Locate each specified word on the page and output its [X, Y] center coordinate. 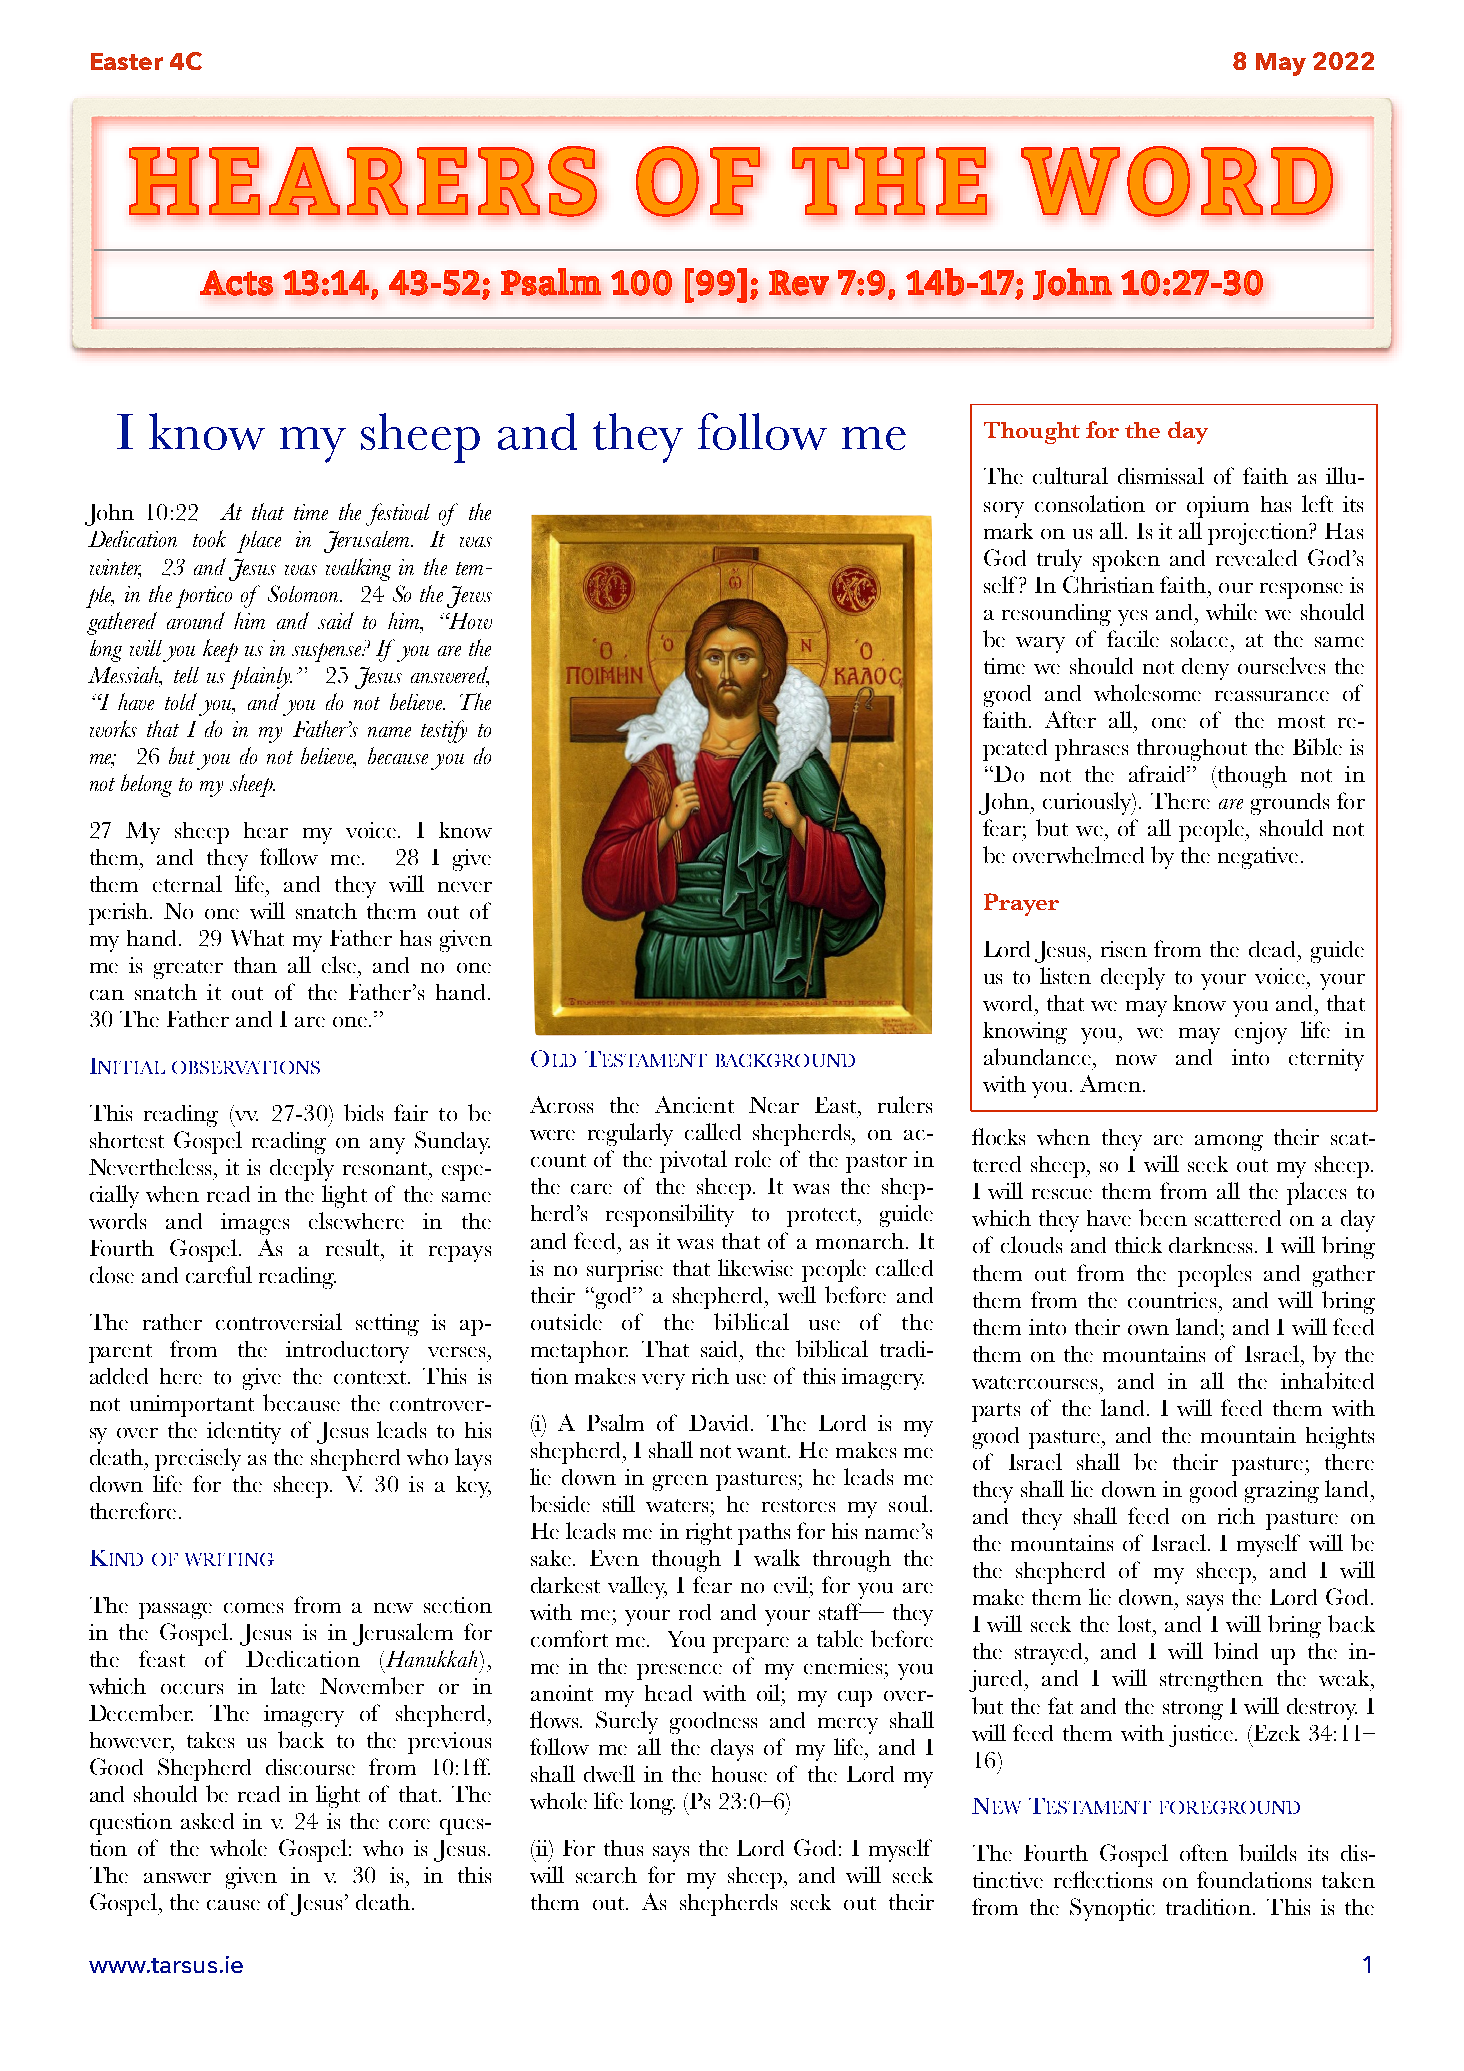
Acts [236, 283]
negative [1258, 858]
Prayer [1021, 904]
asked [207, 1821]
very [663, 1382]
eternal [187, 883]
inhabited [1327, 1380]
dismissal [1161, 475]
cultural [1070, 475]
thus [623, 1848]
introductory [347, 1352]
